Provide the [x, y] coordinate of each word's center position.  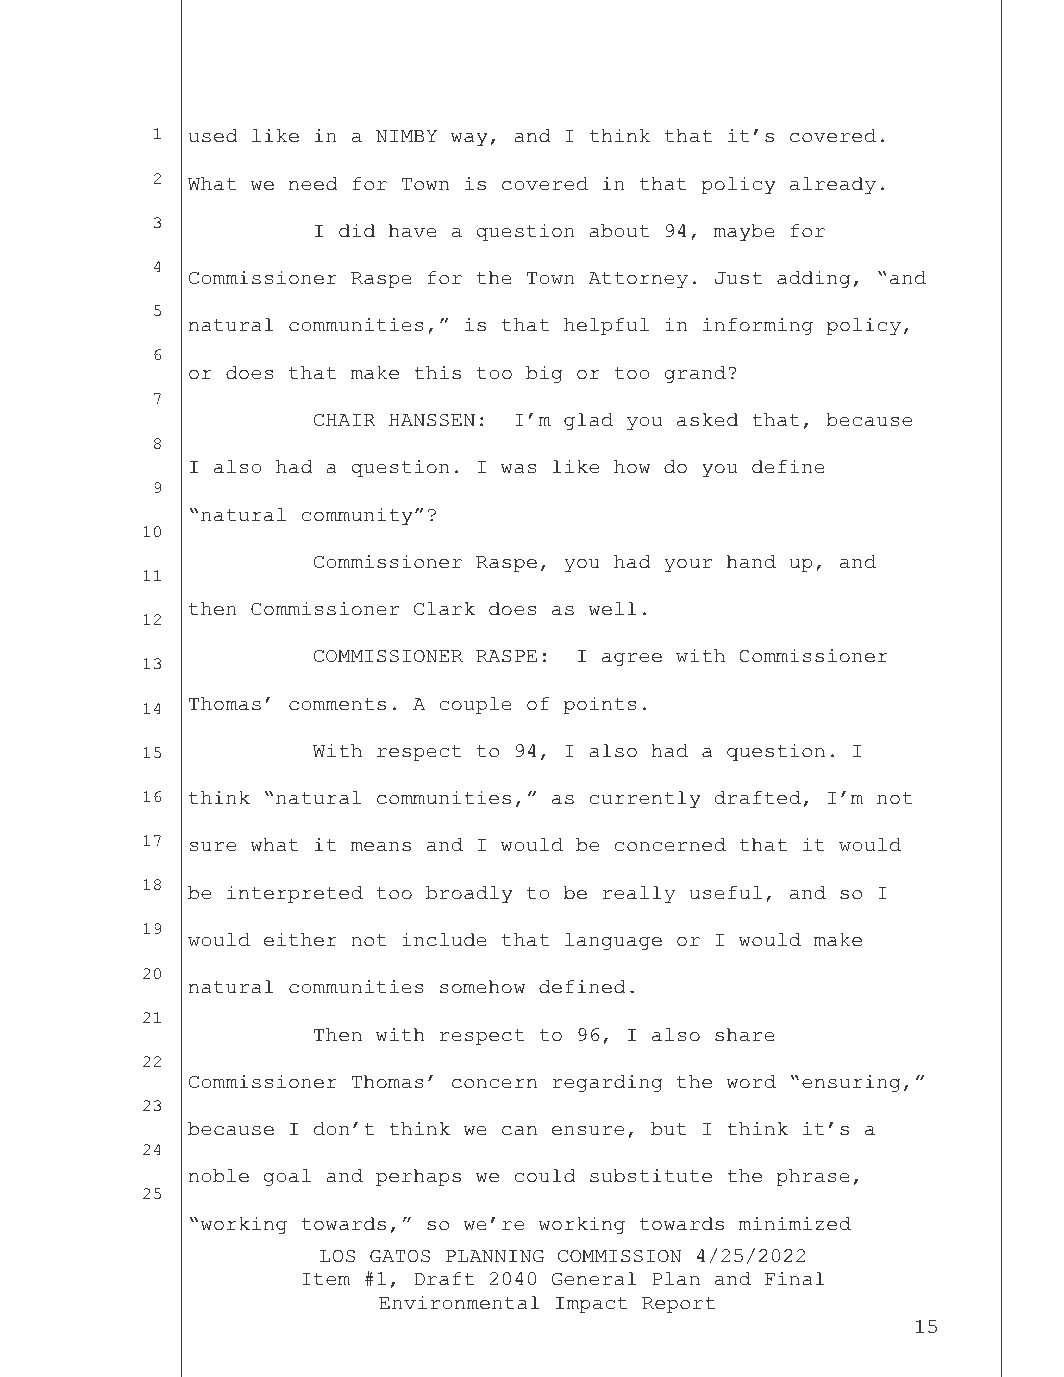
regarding [607, 1083]
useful [725, 893]
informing [758, 326]
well [613, 609]
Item [326, 1279]
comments [337, 704]
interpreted [295, 894]
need [313, 184]
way [469, 139]
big [544, 374]
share [745, 1035]
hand [751, 562]
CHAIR [345, 420]
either [300, 940]
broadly [469, 894]
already [833, 185]
